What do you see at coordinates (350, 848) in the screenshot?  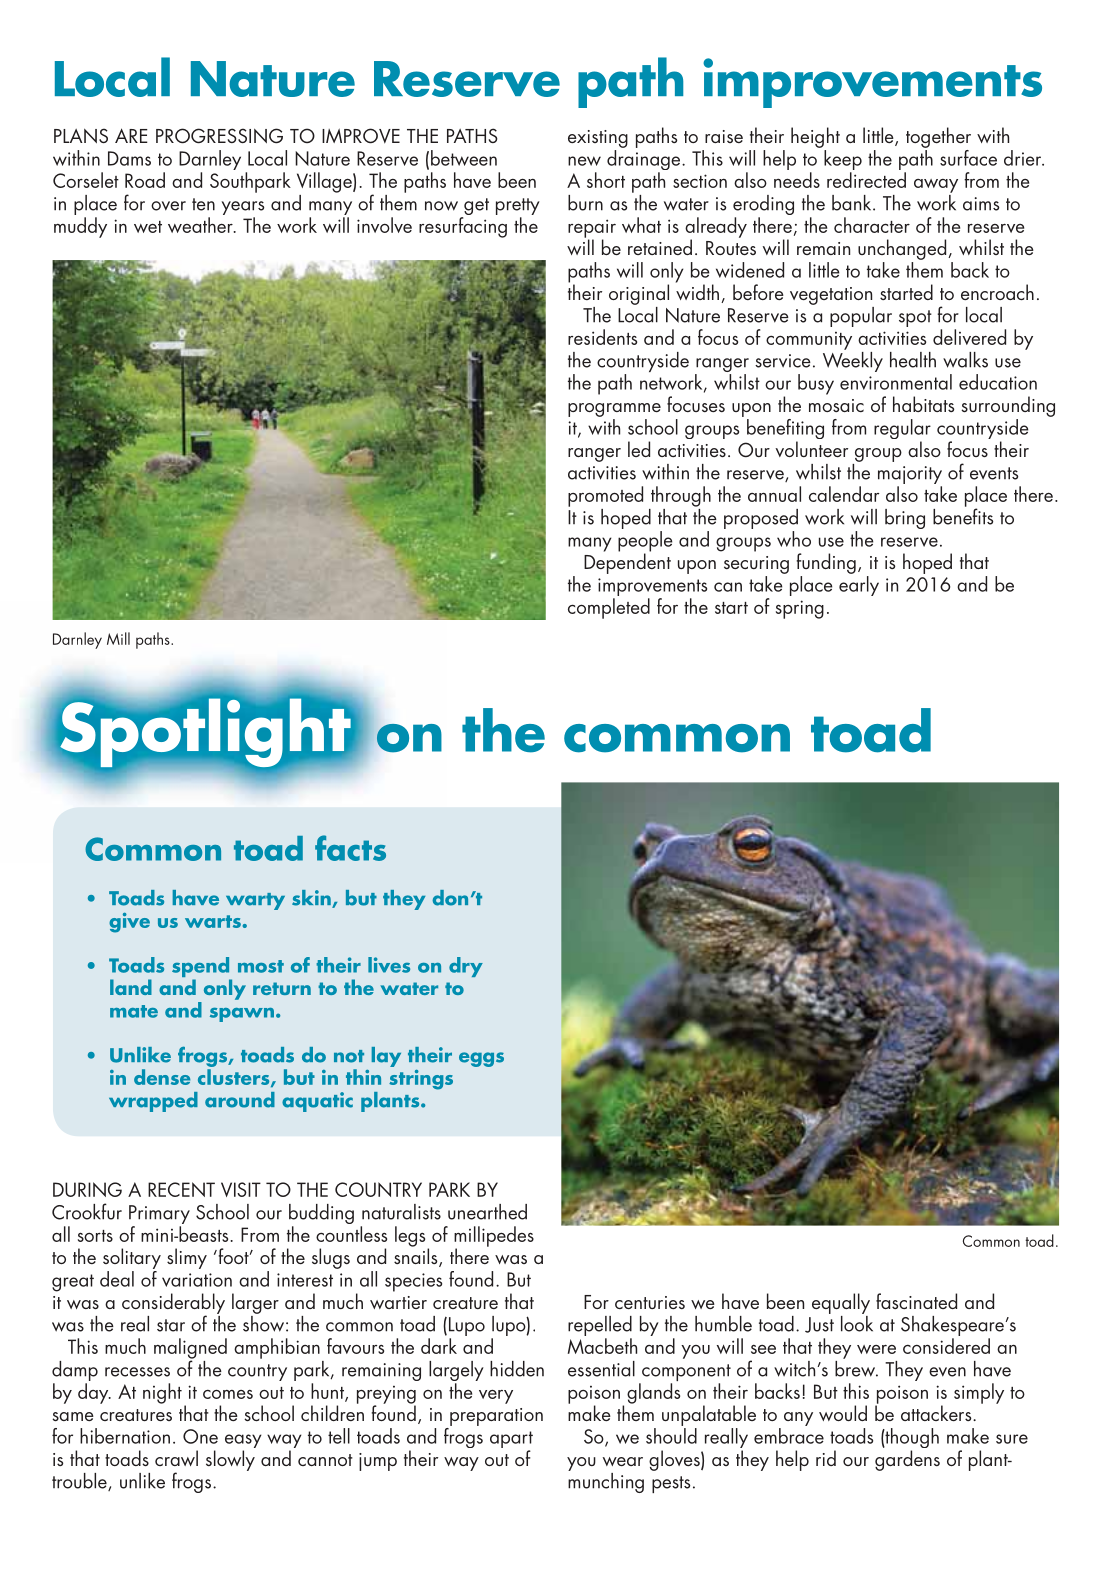 I see `facts` at bounding box center [350, 848].
